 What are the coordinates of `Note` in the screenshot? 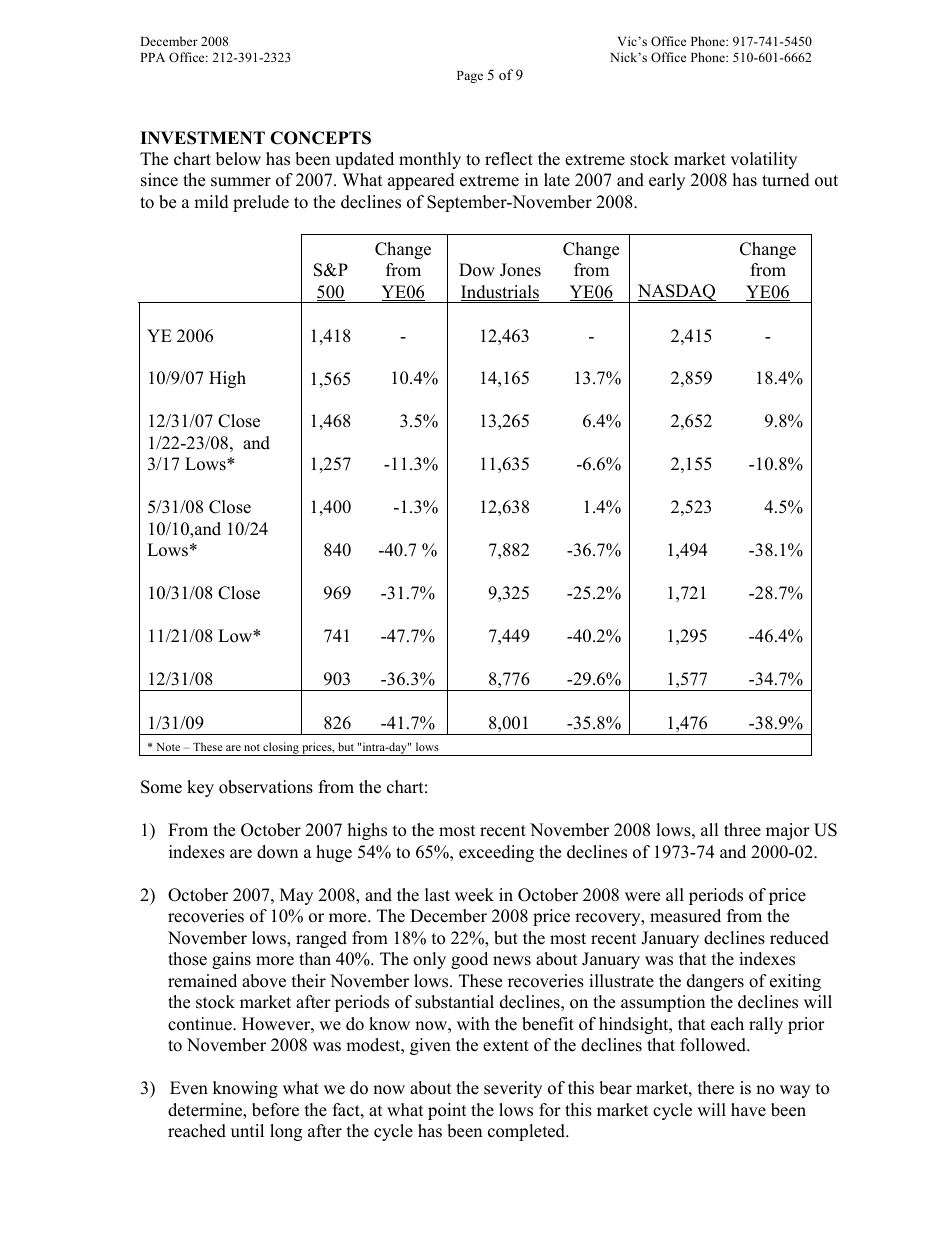 It's located at (168, 747).
